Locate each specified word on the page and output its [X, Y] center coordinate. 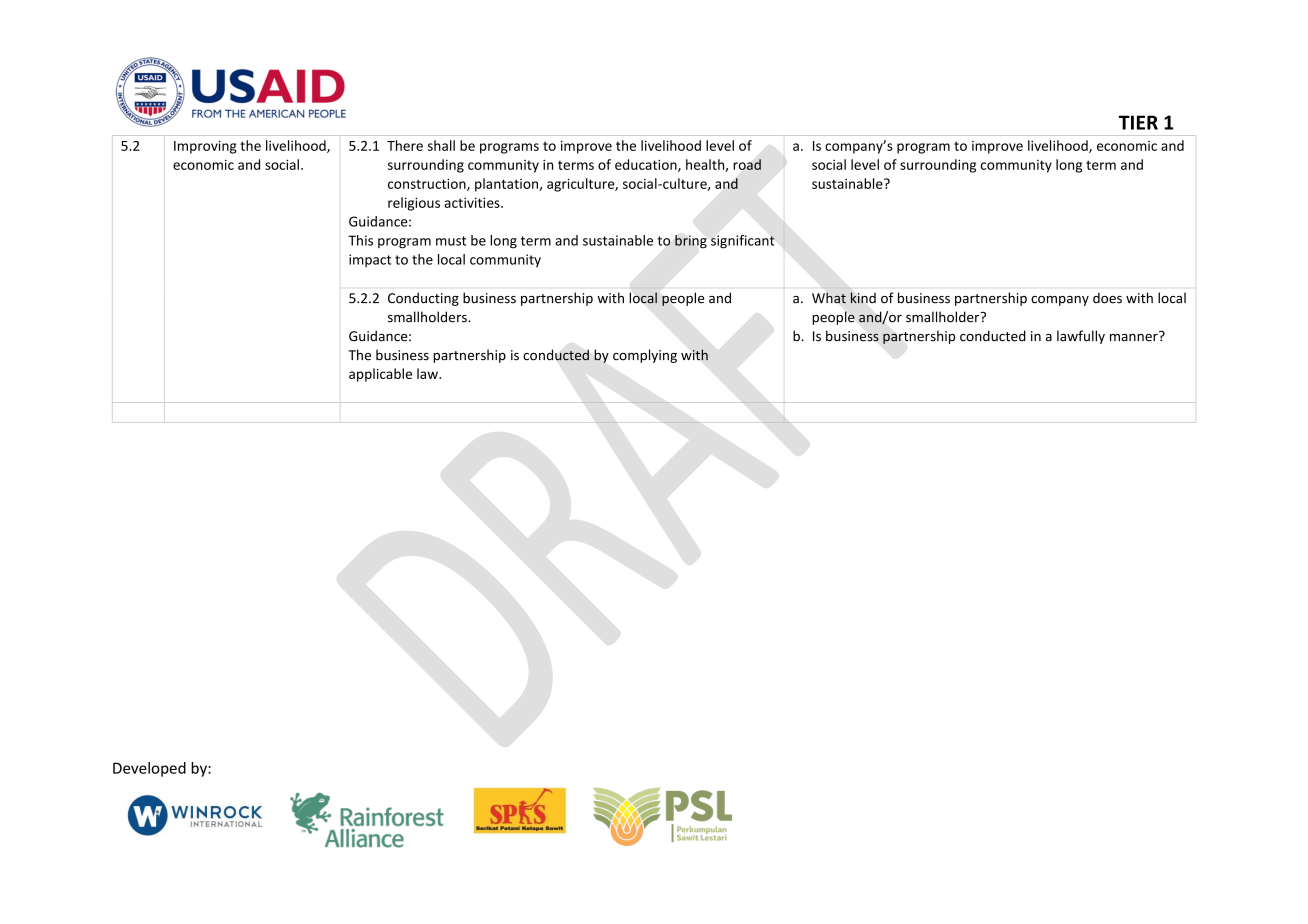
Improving [205, 147]
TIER [1138, 122]
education [647, 165]
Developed [149, 769]
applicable [380, 375]
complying [645, 356]
